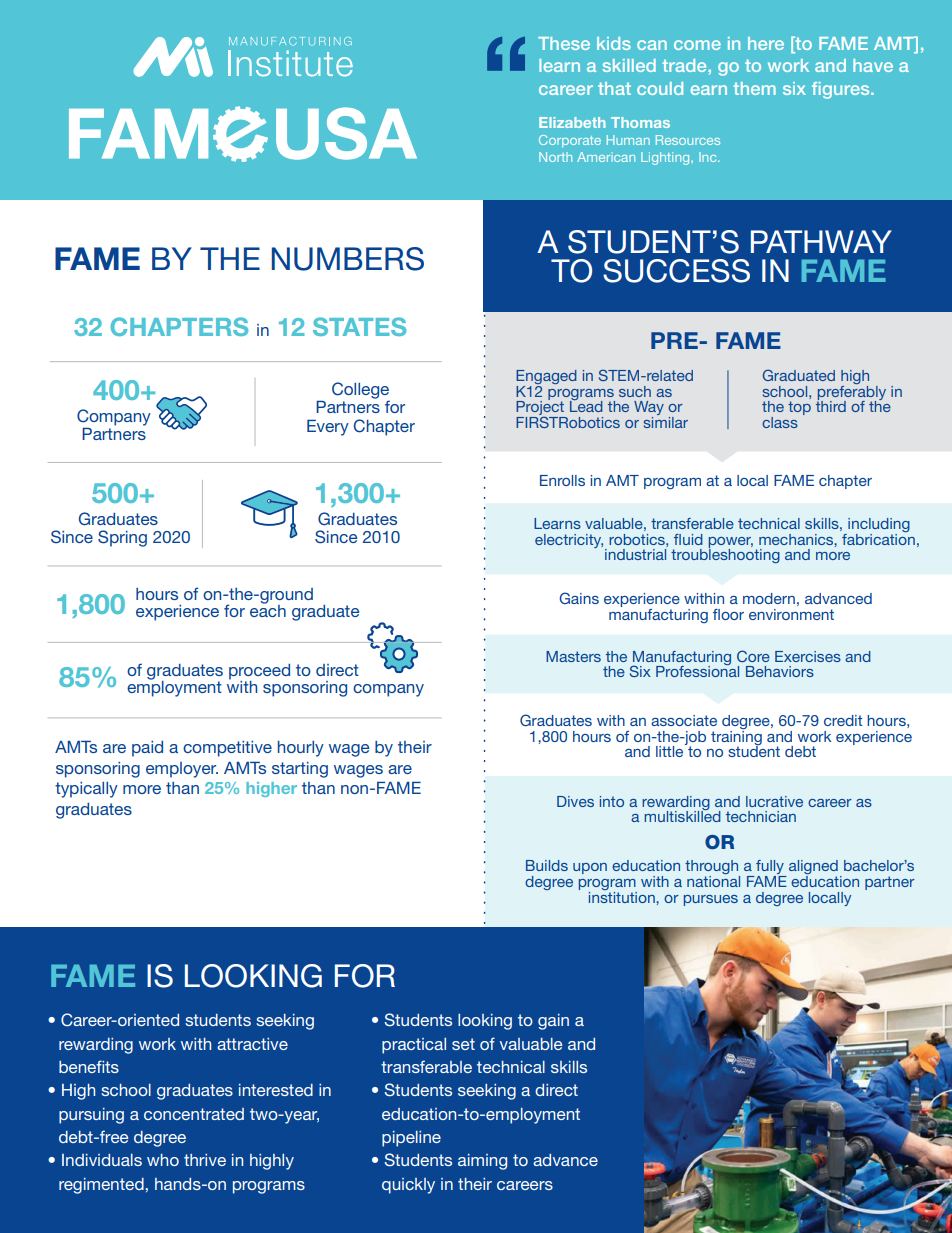  Describe the element at coordinates (348, 259) in the screenshot. I see `NUMBERS` at that location.
